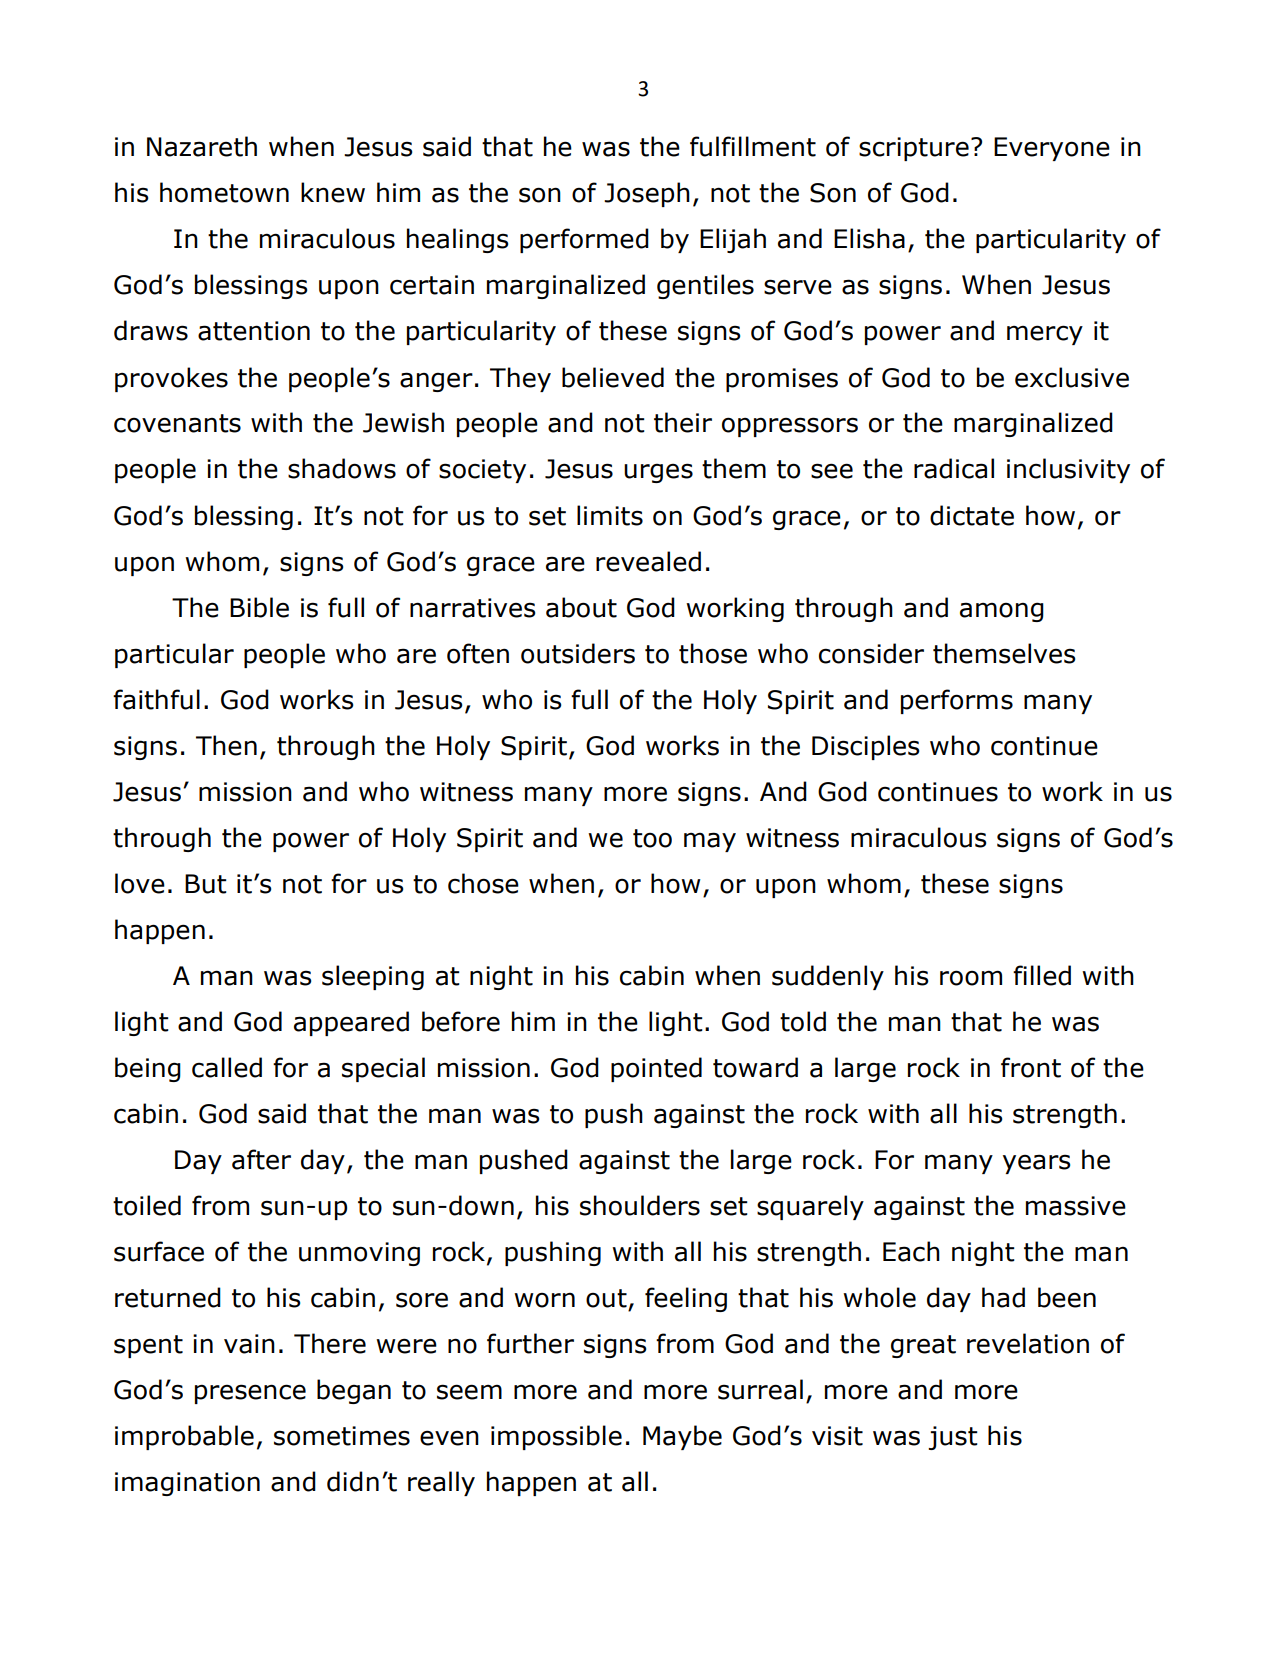 Image resolution: width=1287 pixels, height=1666 pixels. What do you see at coordinates (865, 747) in the page?
I see `Disciples` at bounding box center [865, 747].
